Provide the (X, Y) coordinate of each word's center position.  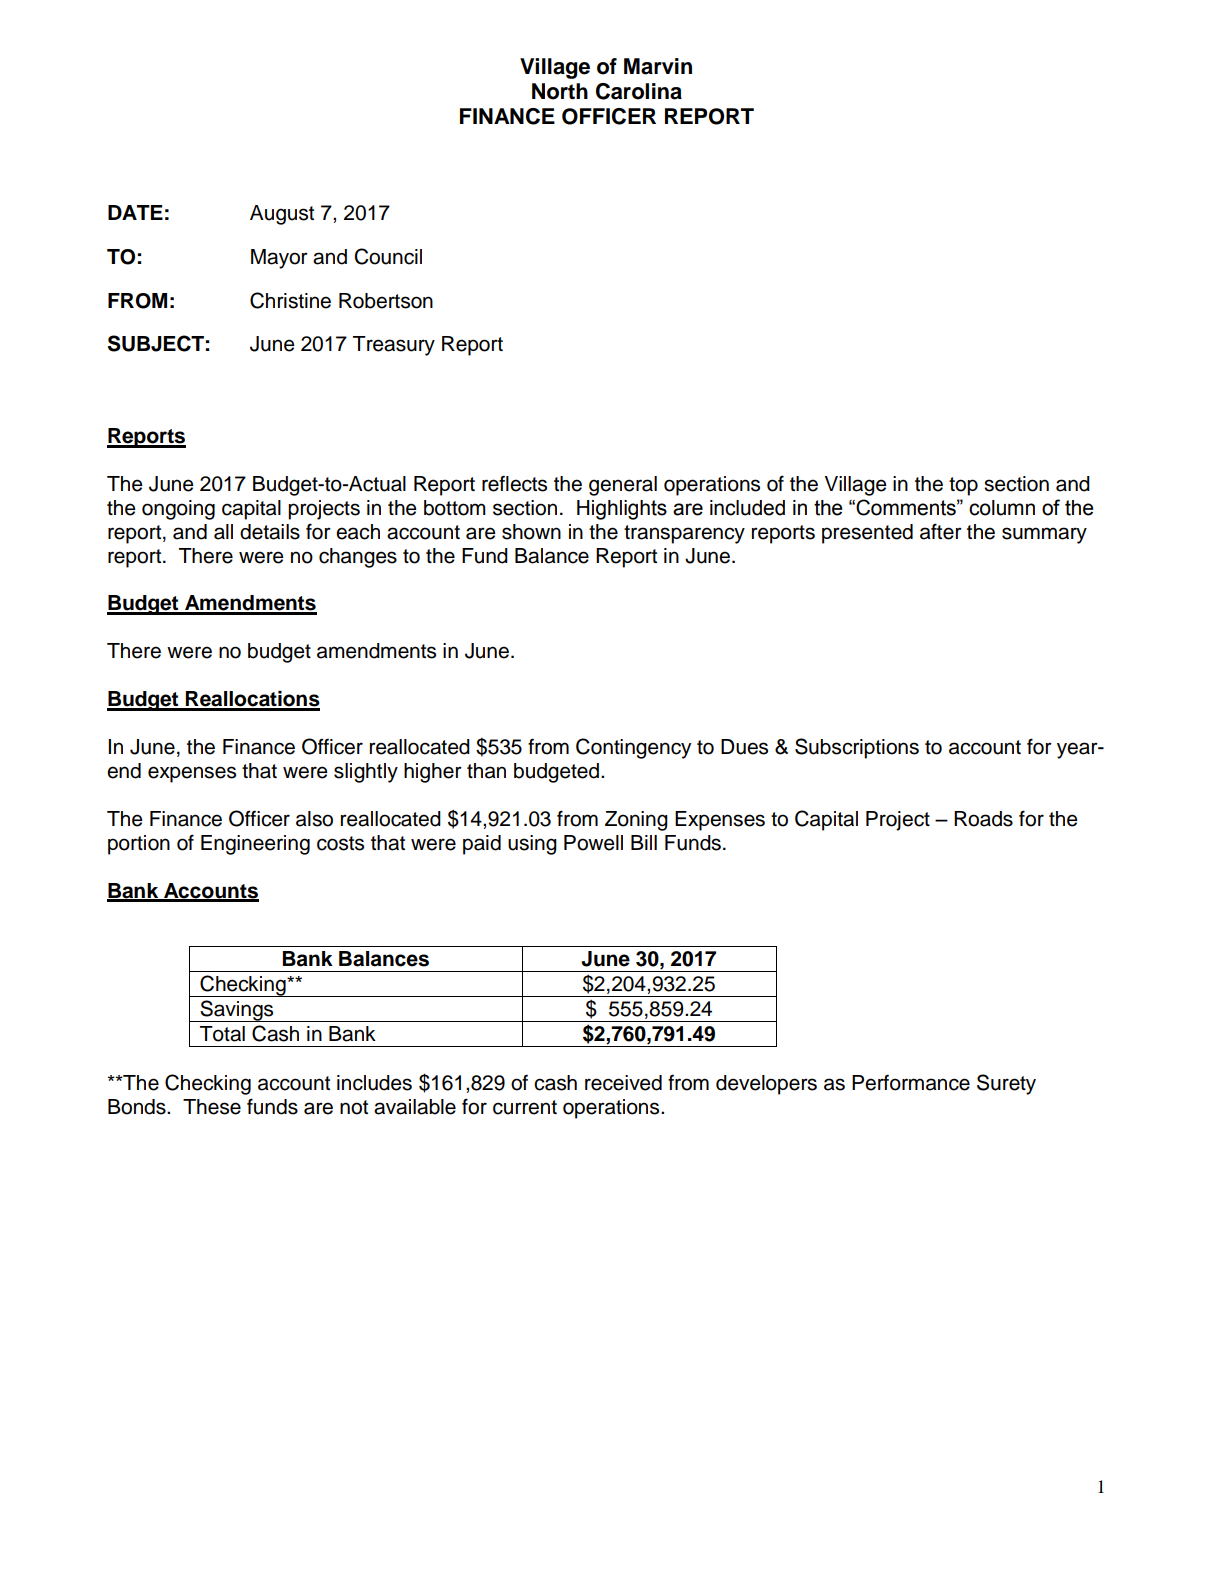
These (212, 1107)
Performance (911, 1082)
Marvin (658, 66)
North (560, 91)
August (282, 215)
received (623, 1083)
